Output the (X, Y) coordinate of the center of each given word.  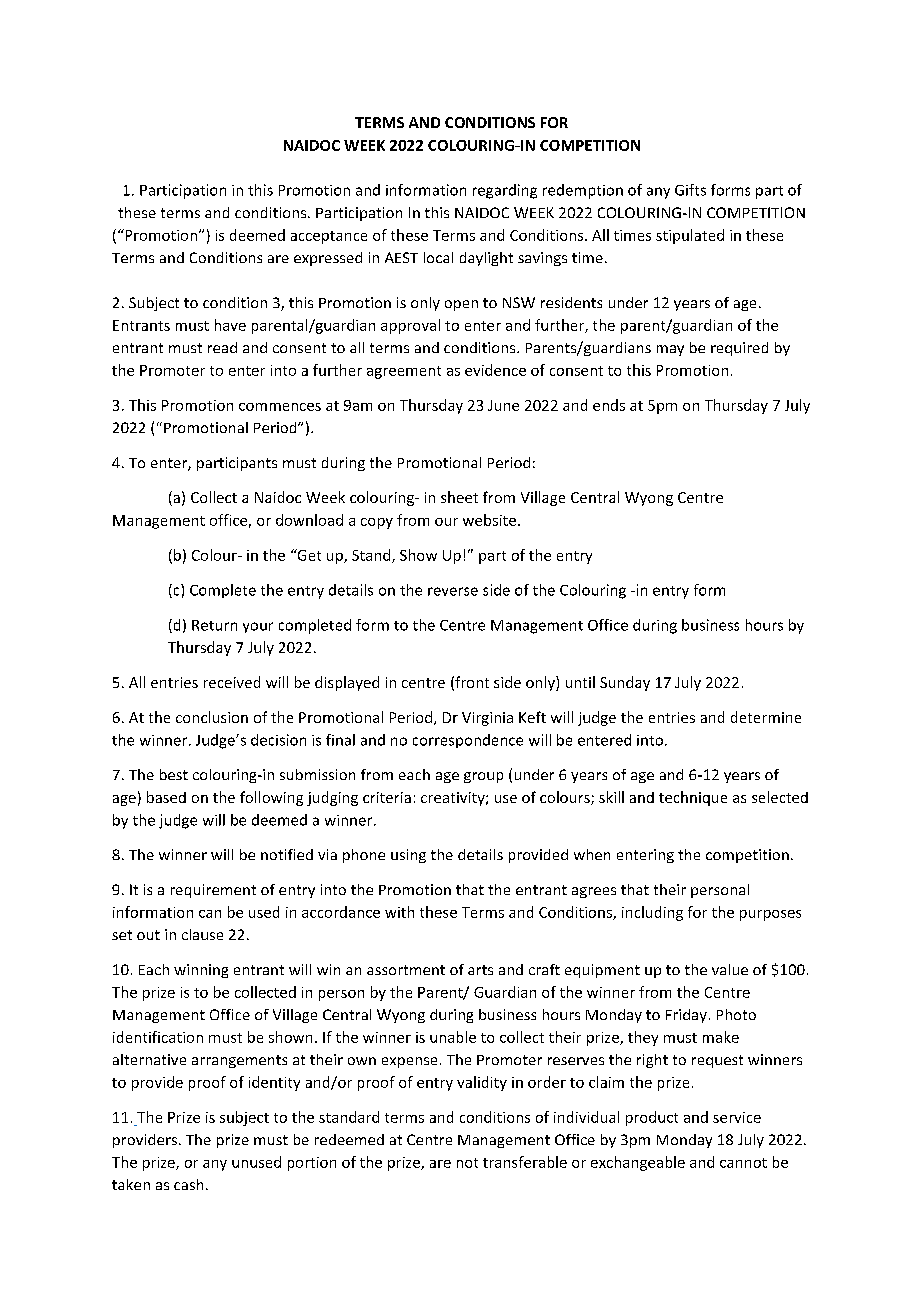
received (232, 682)
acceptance (329, 237)
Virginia (487, 719)
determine (766, 717)
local (438, 257)
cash (188, 1184)
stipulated (690, 236)
